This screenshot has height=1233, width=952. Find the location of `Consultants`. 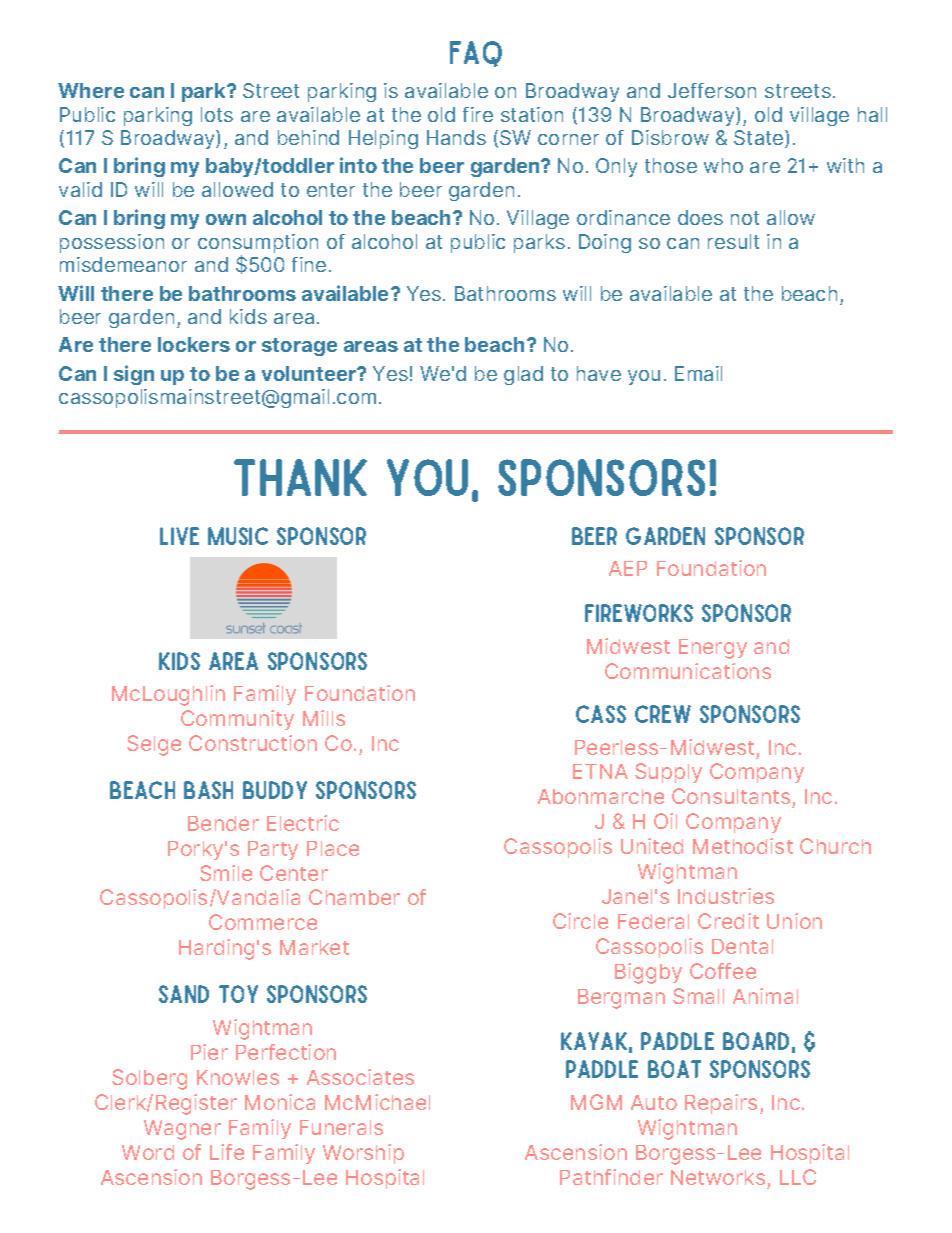

Consultants is located at coordinates (732, 798).
